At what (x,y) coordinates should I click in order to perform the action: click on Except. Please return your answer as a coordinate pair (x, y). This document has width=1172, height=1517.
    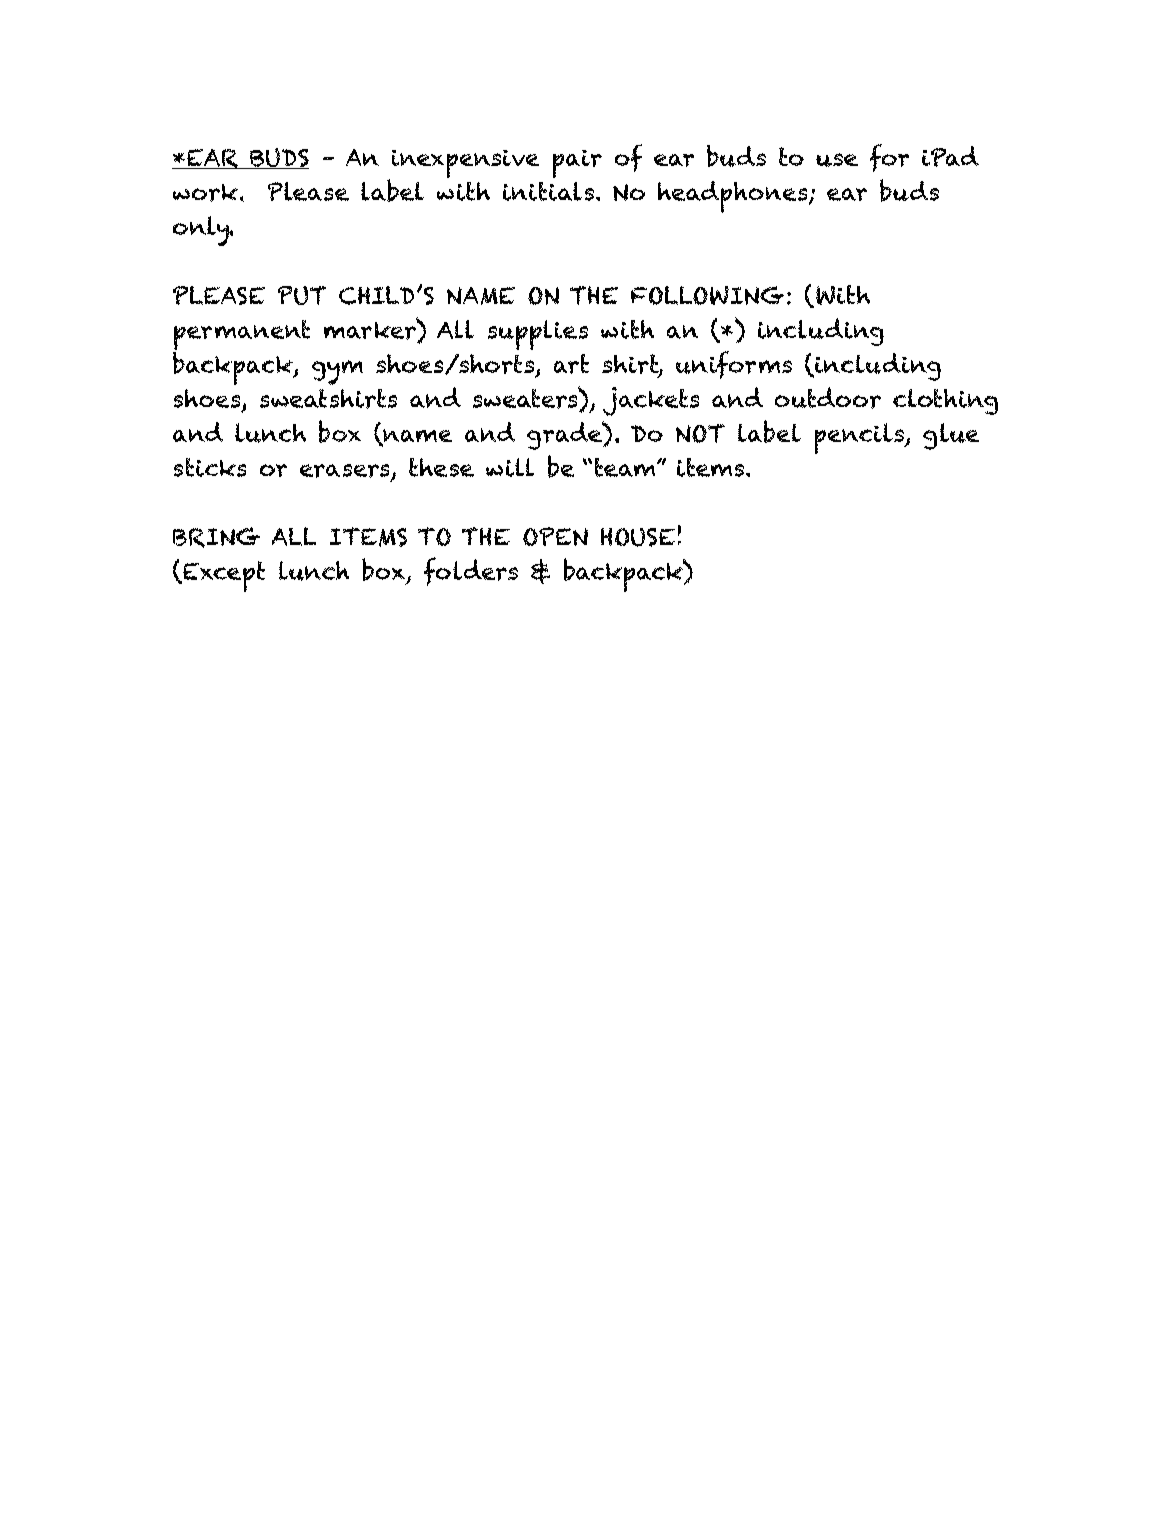
    Looking at the image, I should click on (223, 576).
